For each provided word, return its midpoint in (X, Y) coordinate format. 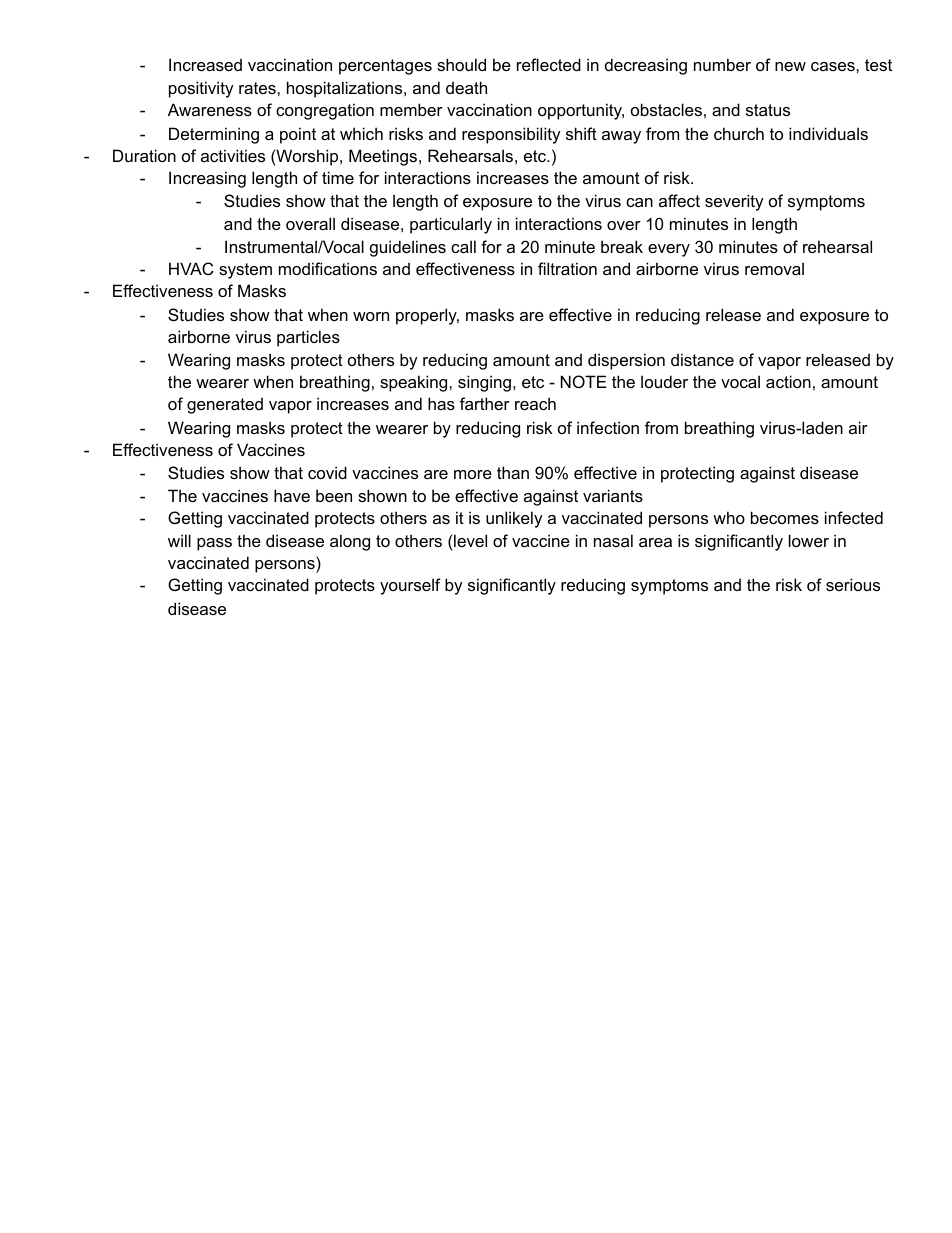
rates (258, 88)
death (466, 87)
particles (308, 338)
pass (214, 544)
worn (371, 316)
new (790, 66)
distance (702, 359)
